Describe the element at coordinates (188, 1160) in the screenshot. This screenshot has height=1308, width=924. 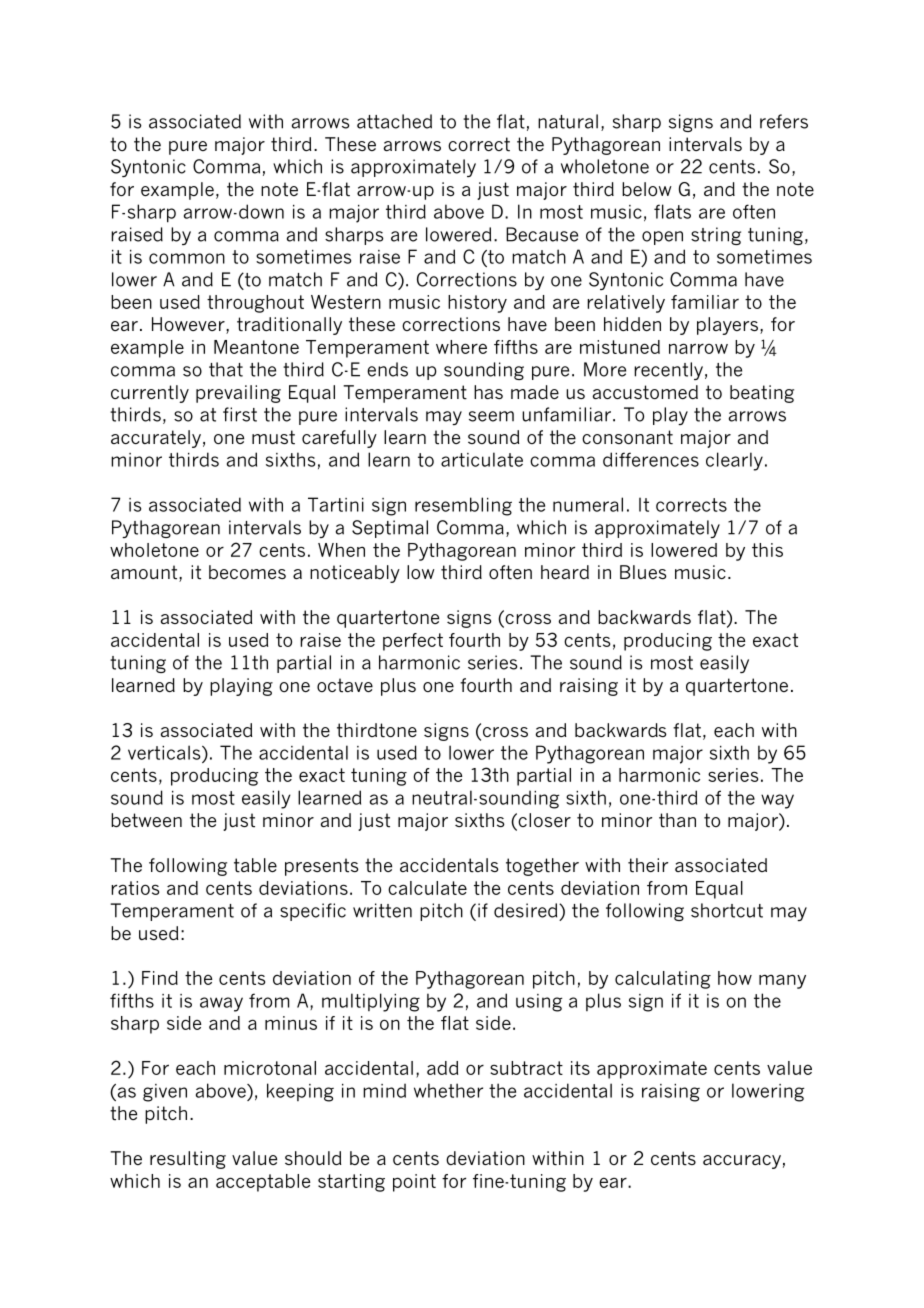
I see `resulting` at that location.
